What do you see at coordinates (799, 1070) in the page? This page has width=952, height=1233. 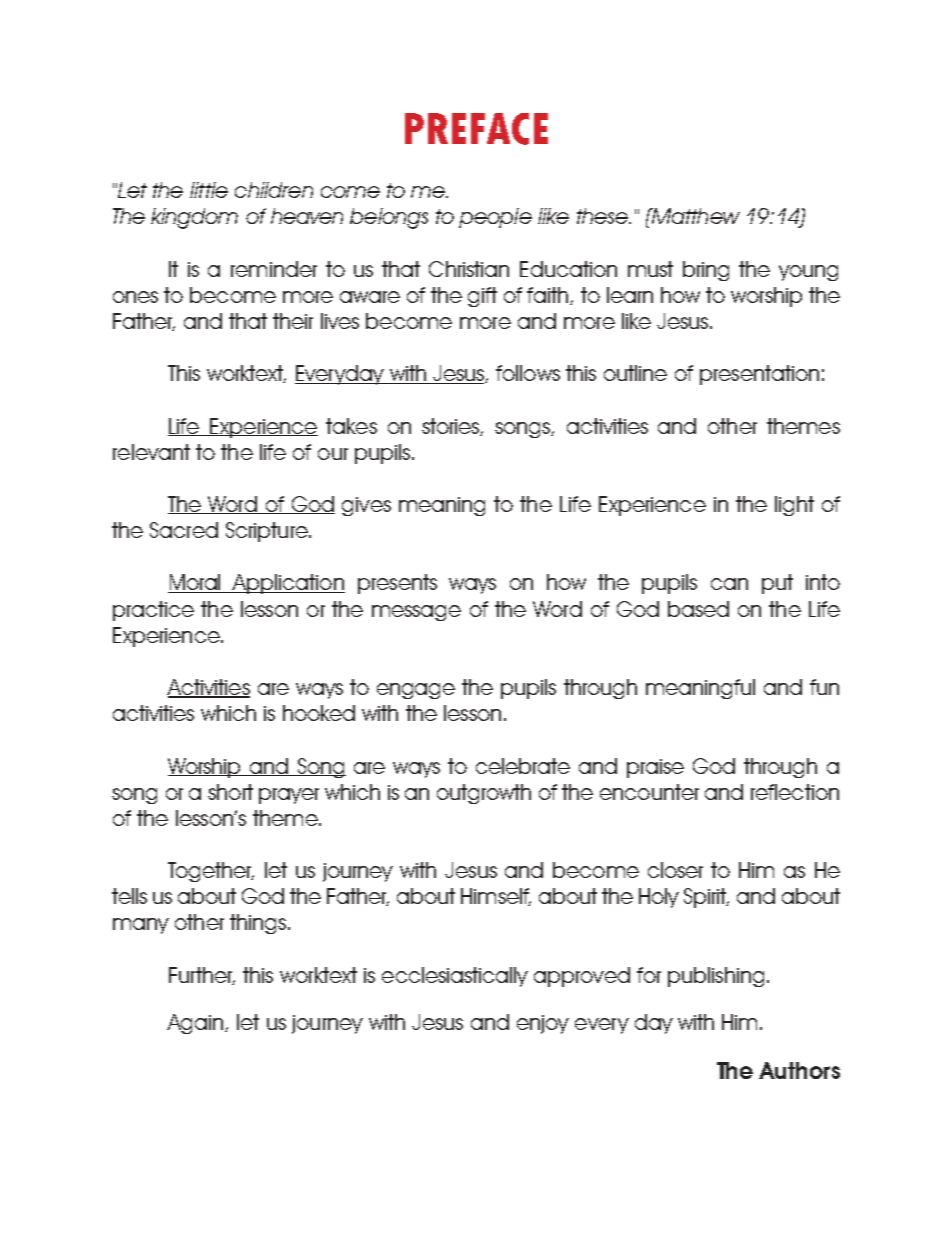 I see `Authors` at bounding box center [799, 1070].
